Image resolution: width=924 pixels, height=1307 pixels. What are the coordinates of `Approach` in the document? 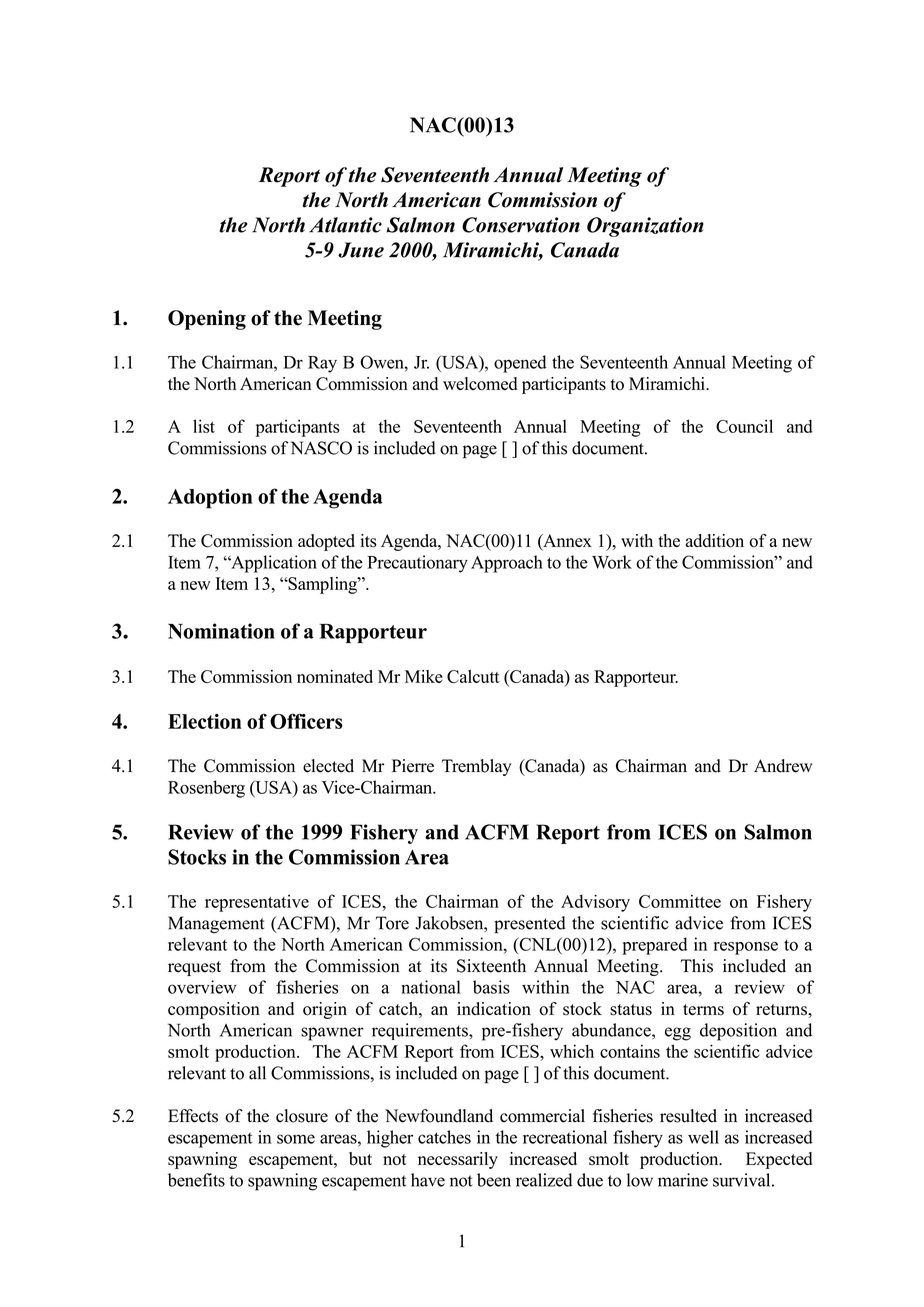 It's located at (507, 564).
